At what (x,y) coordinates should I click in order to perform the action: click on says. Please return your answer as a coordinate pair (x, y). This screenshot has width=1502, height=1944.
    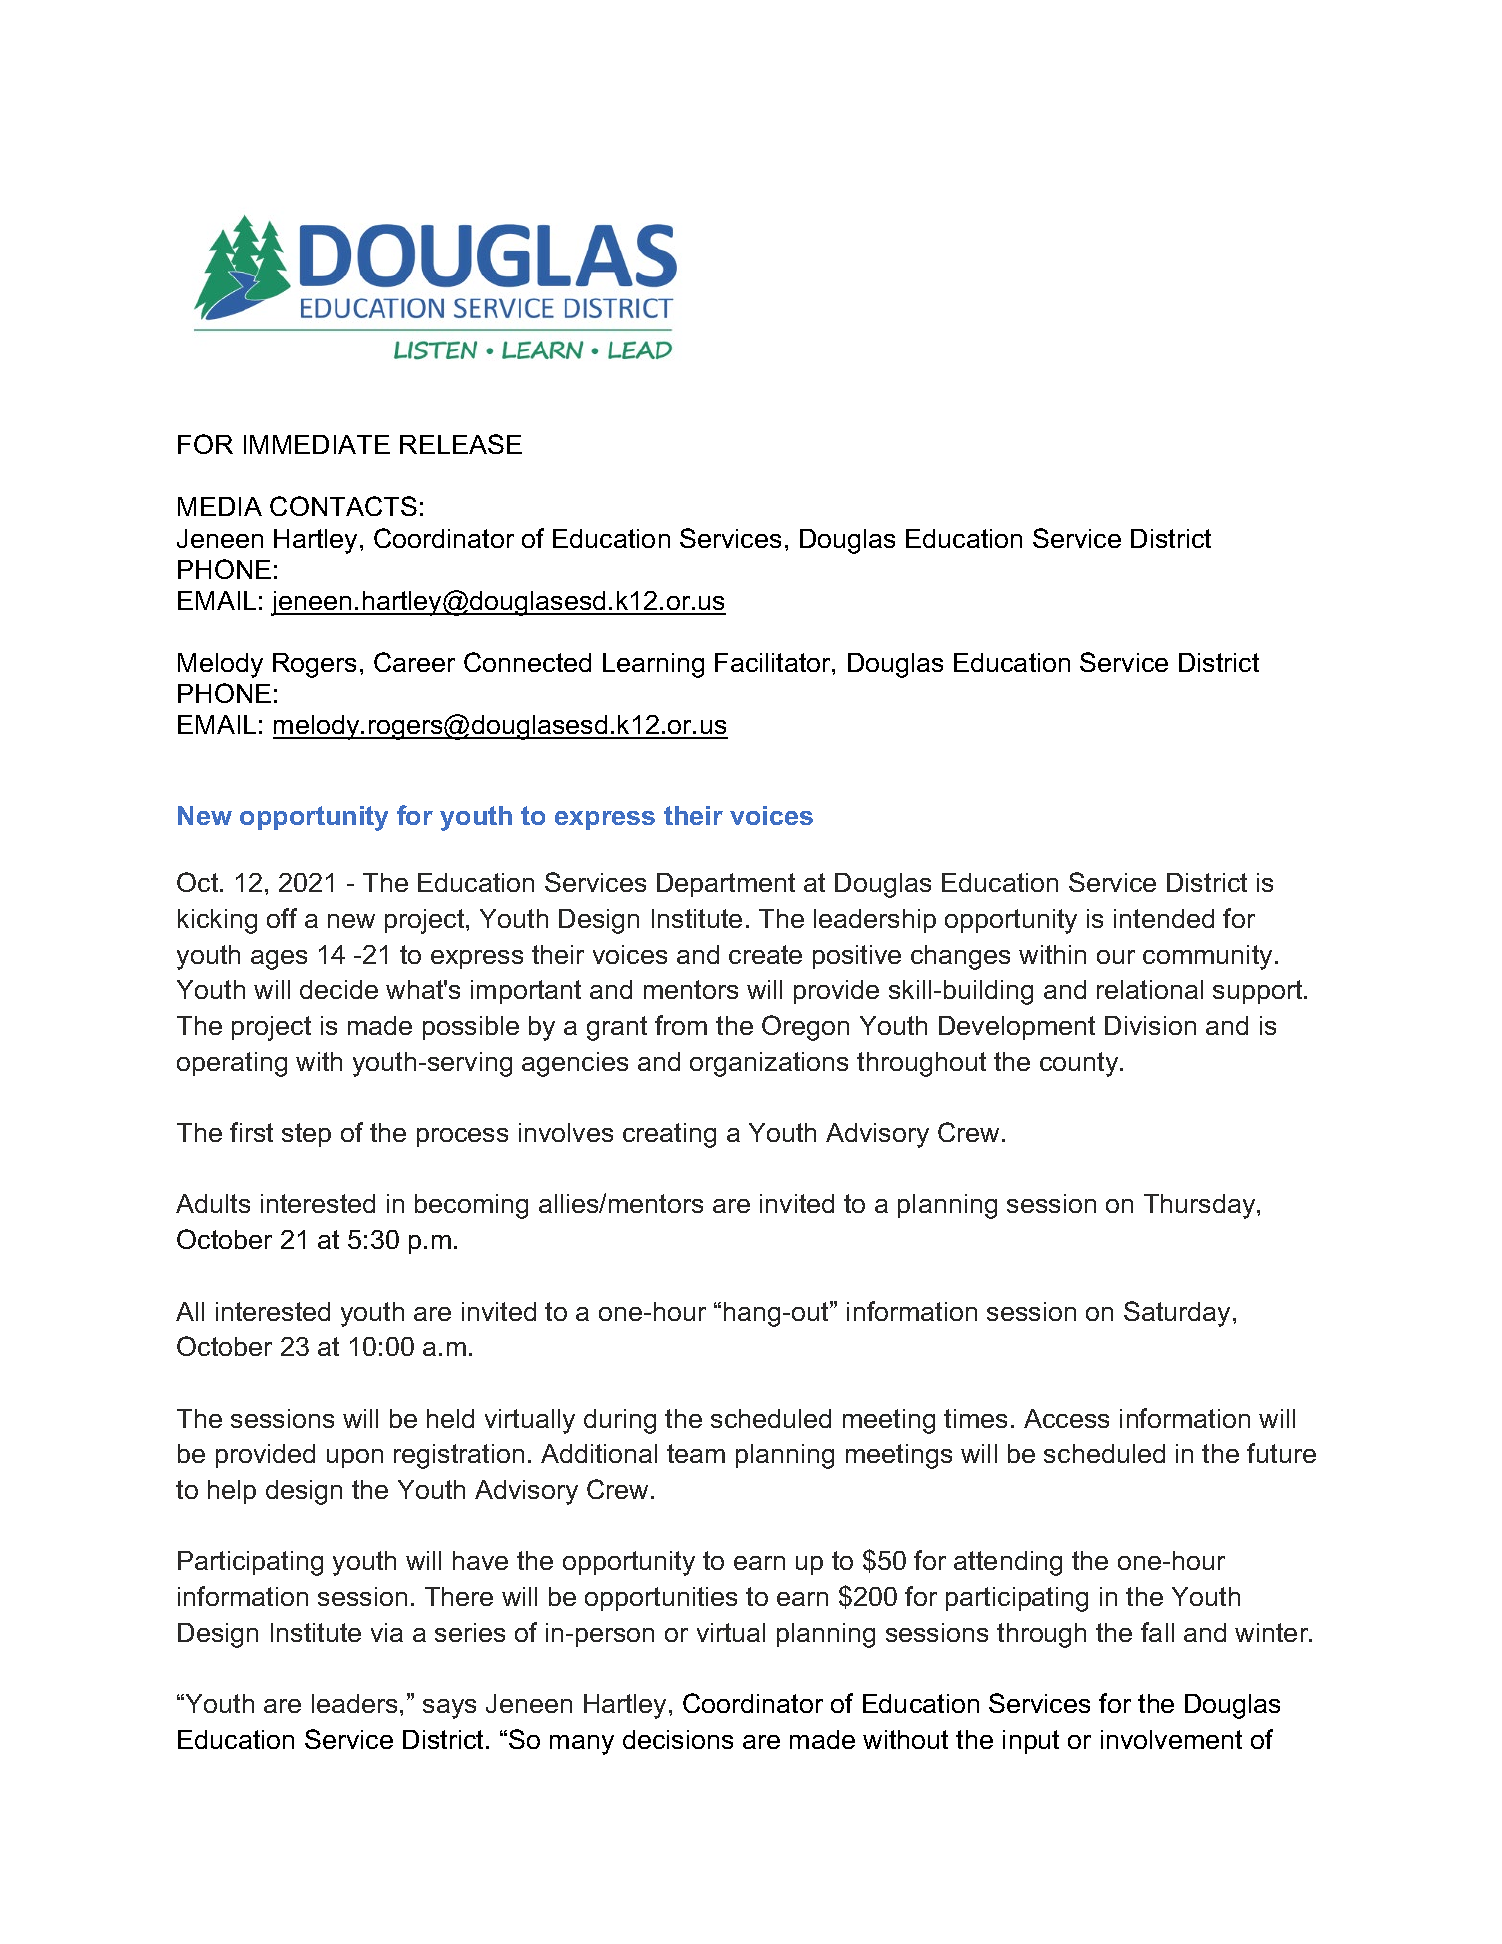
    Looking at the image, I should click on (449, 1709).
